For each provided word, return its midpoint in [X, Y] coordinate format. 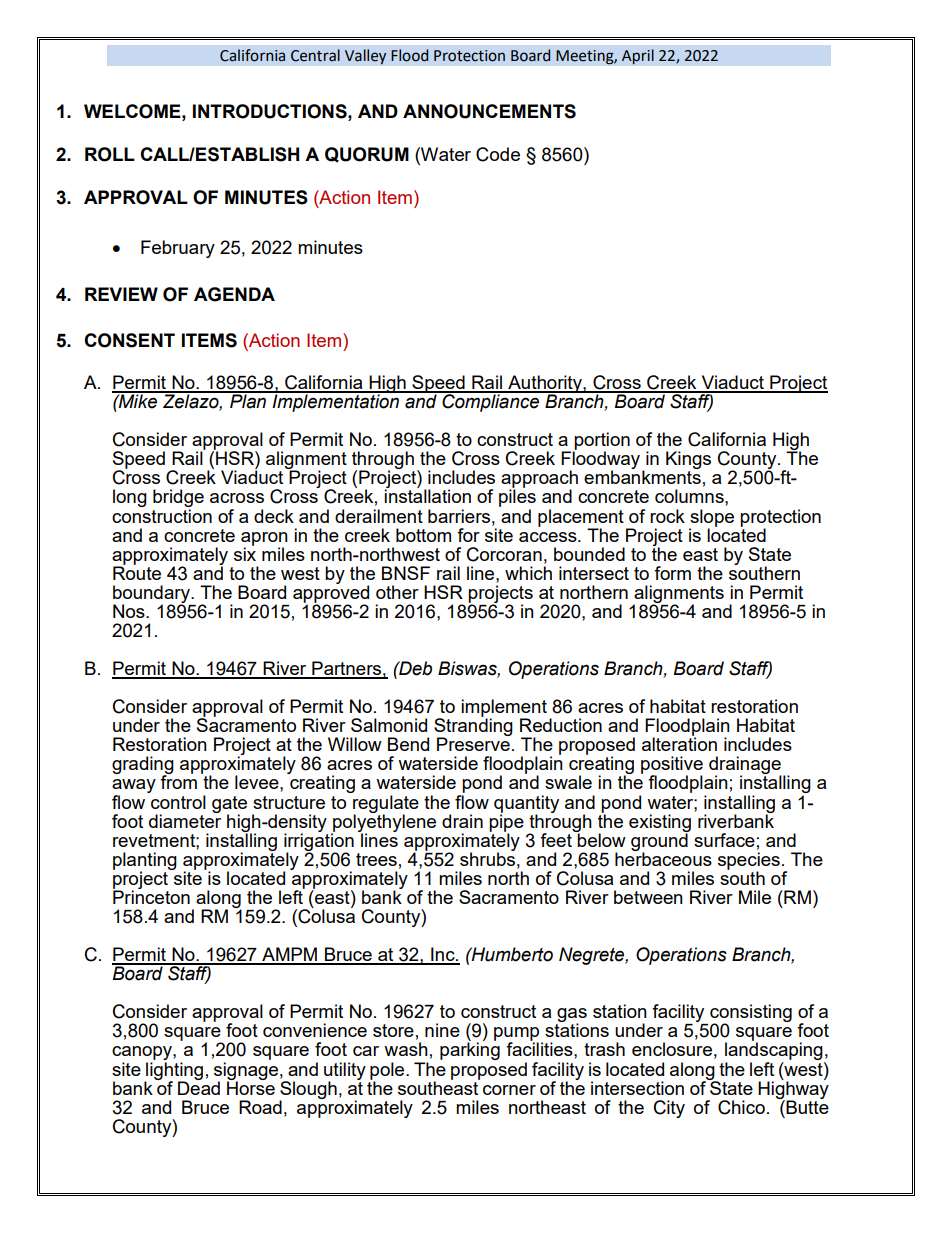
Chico [741, 1107]
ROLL [110, 154]
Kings [688, 461]
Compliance [491, 402]
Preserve [473, 744]
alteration [679, 744]
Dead [199, 1087]
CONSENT [129, 340]
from [178, 781]
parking [470, 1051]
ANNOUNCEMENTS [489, 111]
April [638, 57]
